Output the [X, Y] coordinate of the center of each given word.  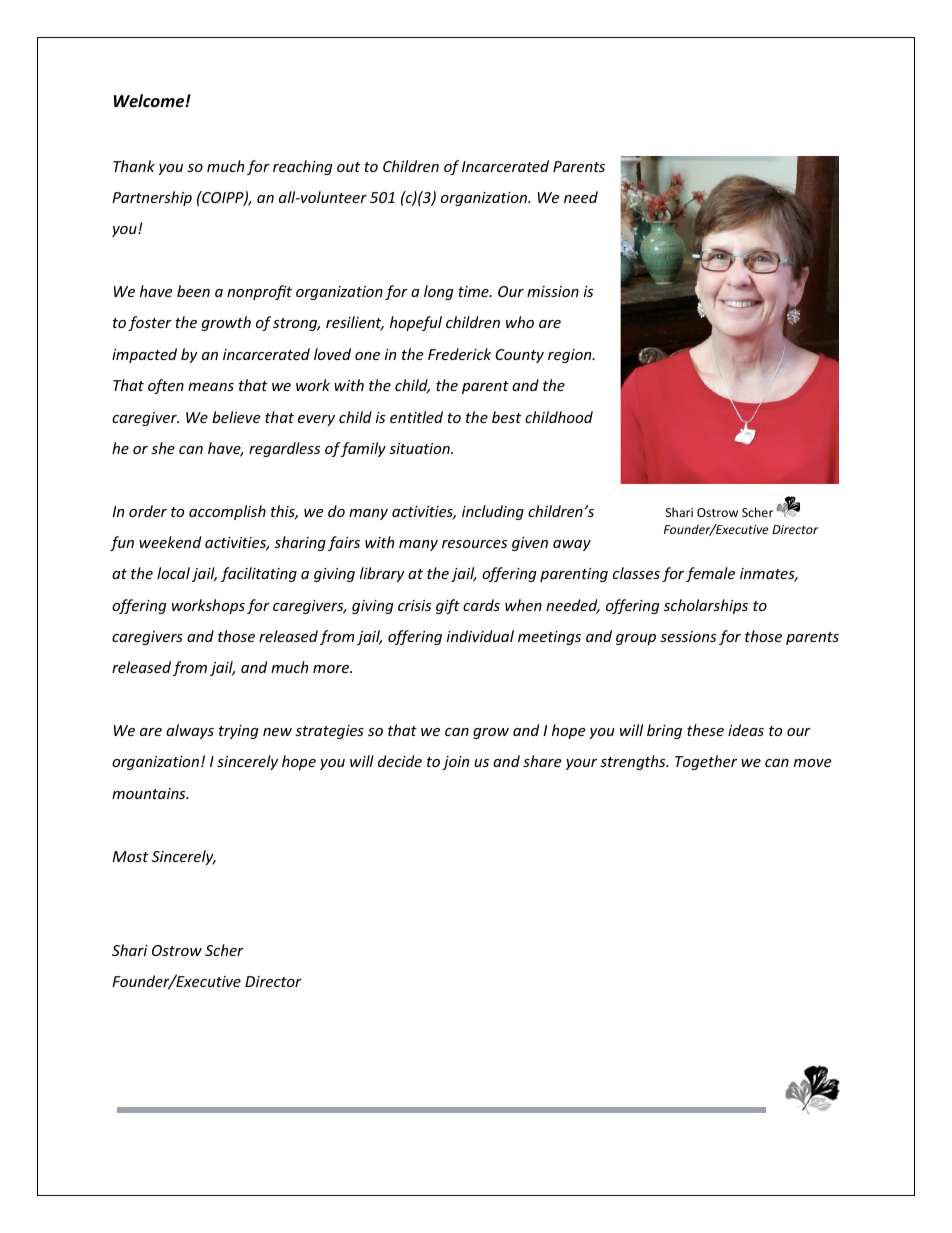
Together [706, 762]
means [211, 387]
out [348, 167]
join [455, 763]
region [571, 356]
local [173, 573]
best [506, 417]
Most [130, 856]
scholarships [706, 606]
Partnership [152, 198]
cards [481, 605]
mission [553, 291]
